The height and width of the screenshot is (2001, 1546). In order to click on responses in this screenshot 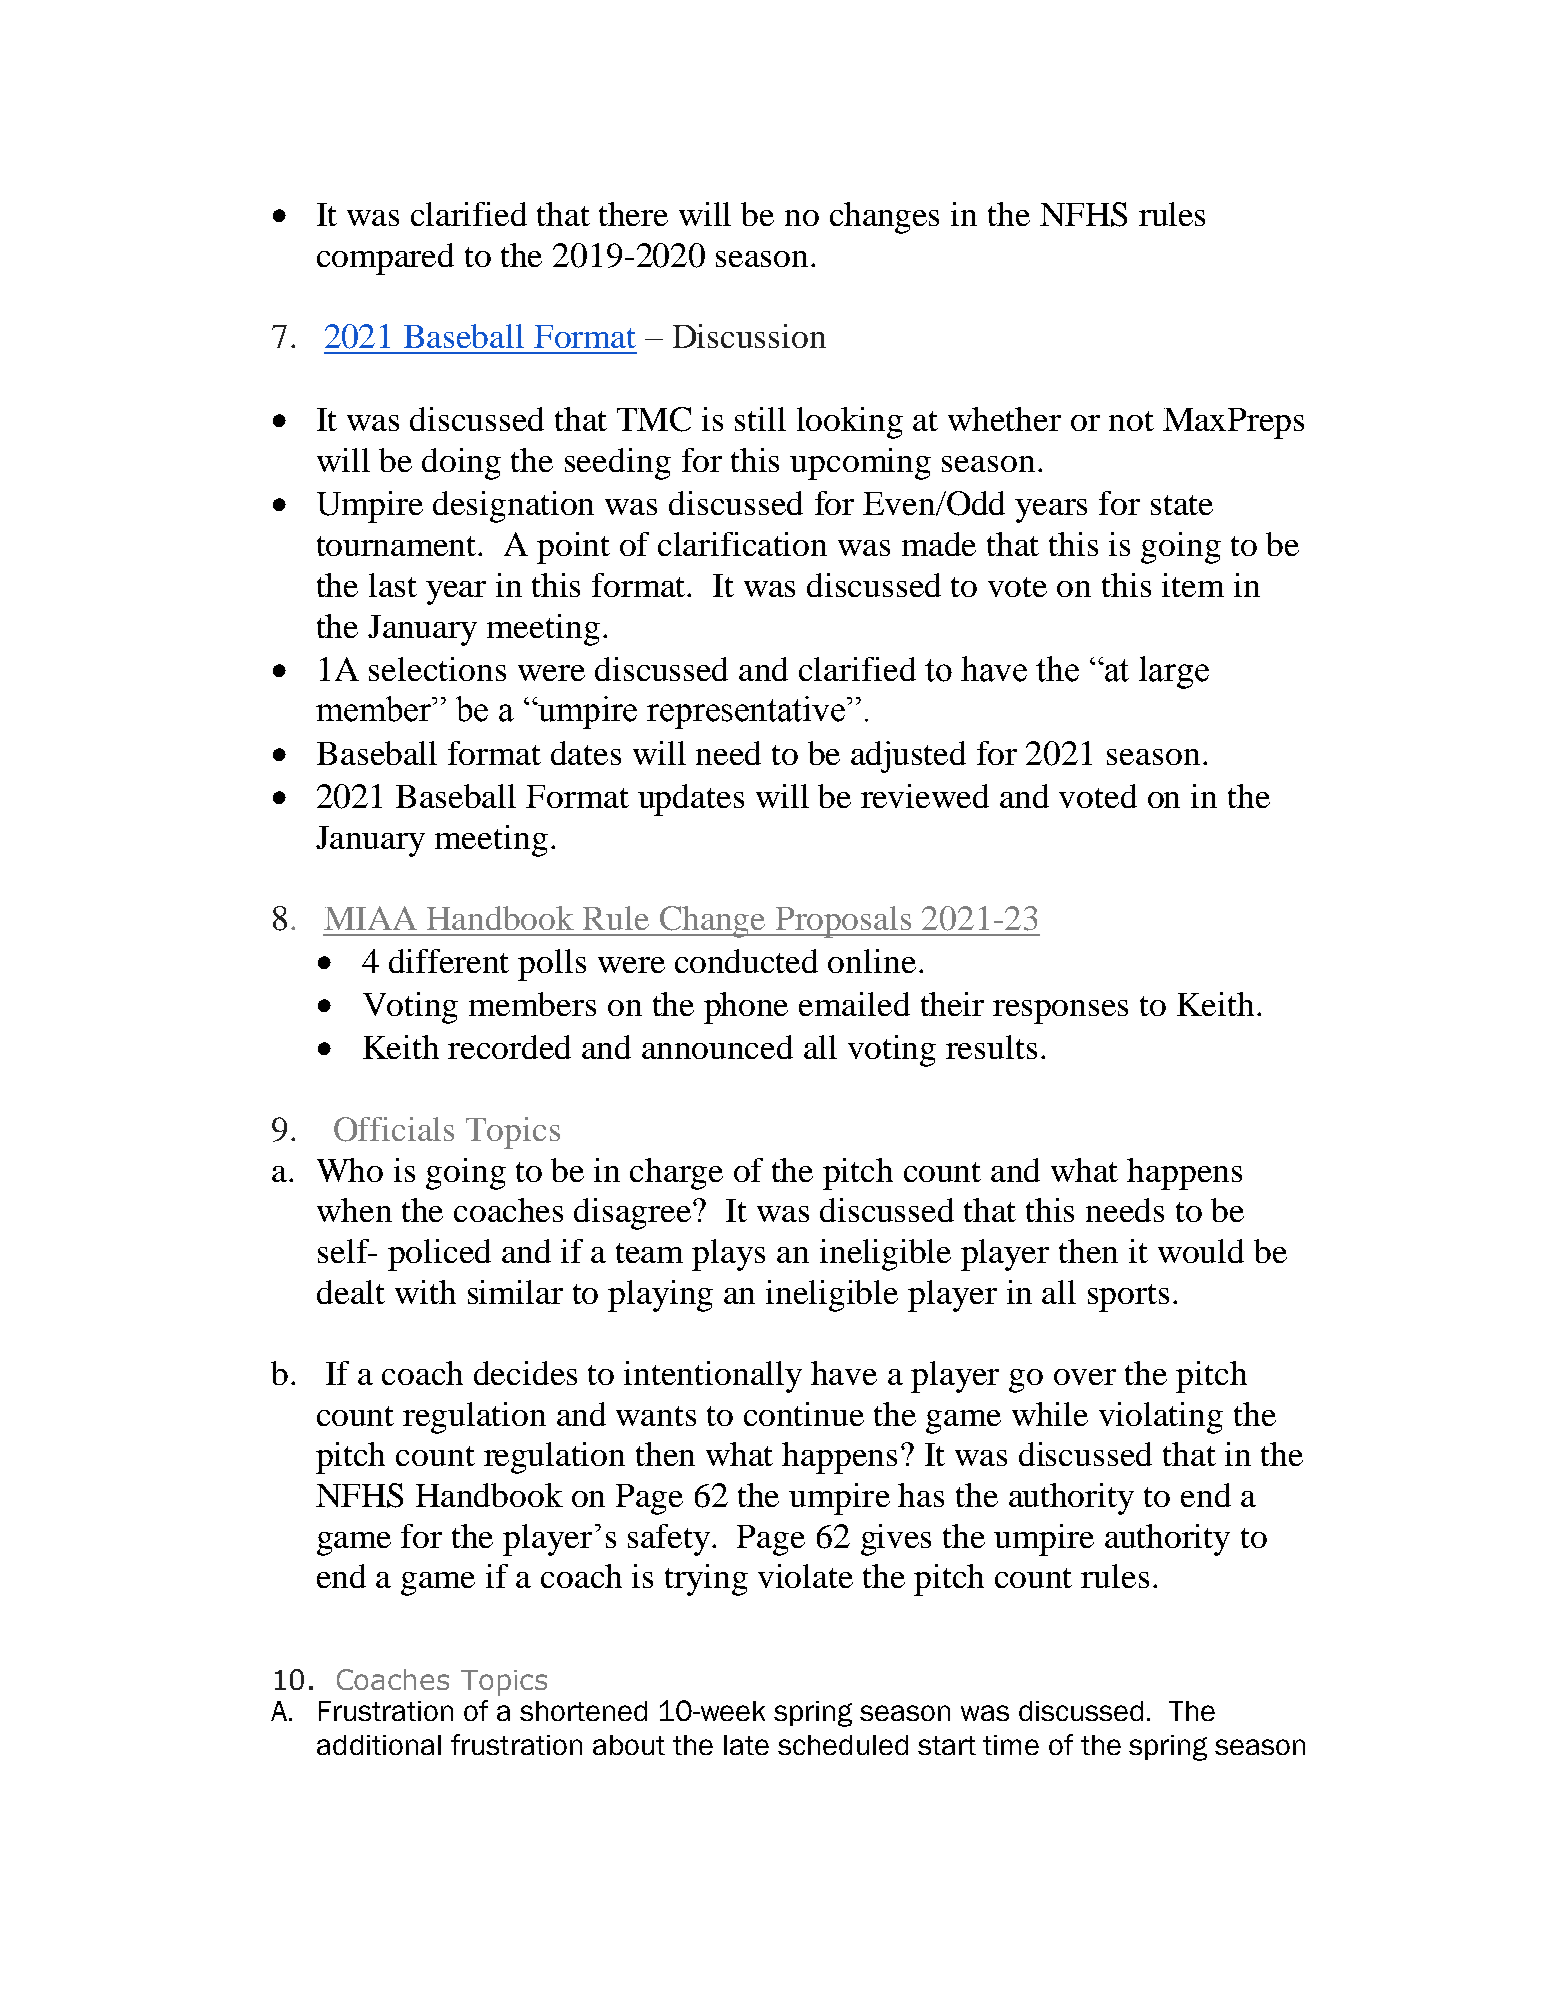, I will do `click(1060, 1012)`.
